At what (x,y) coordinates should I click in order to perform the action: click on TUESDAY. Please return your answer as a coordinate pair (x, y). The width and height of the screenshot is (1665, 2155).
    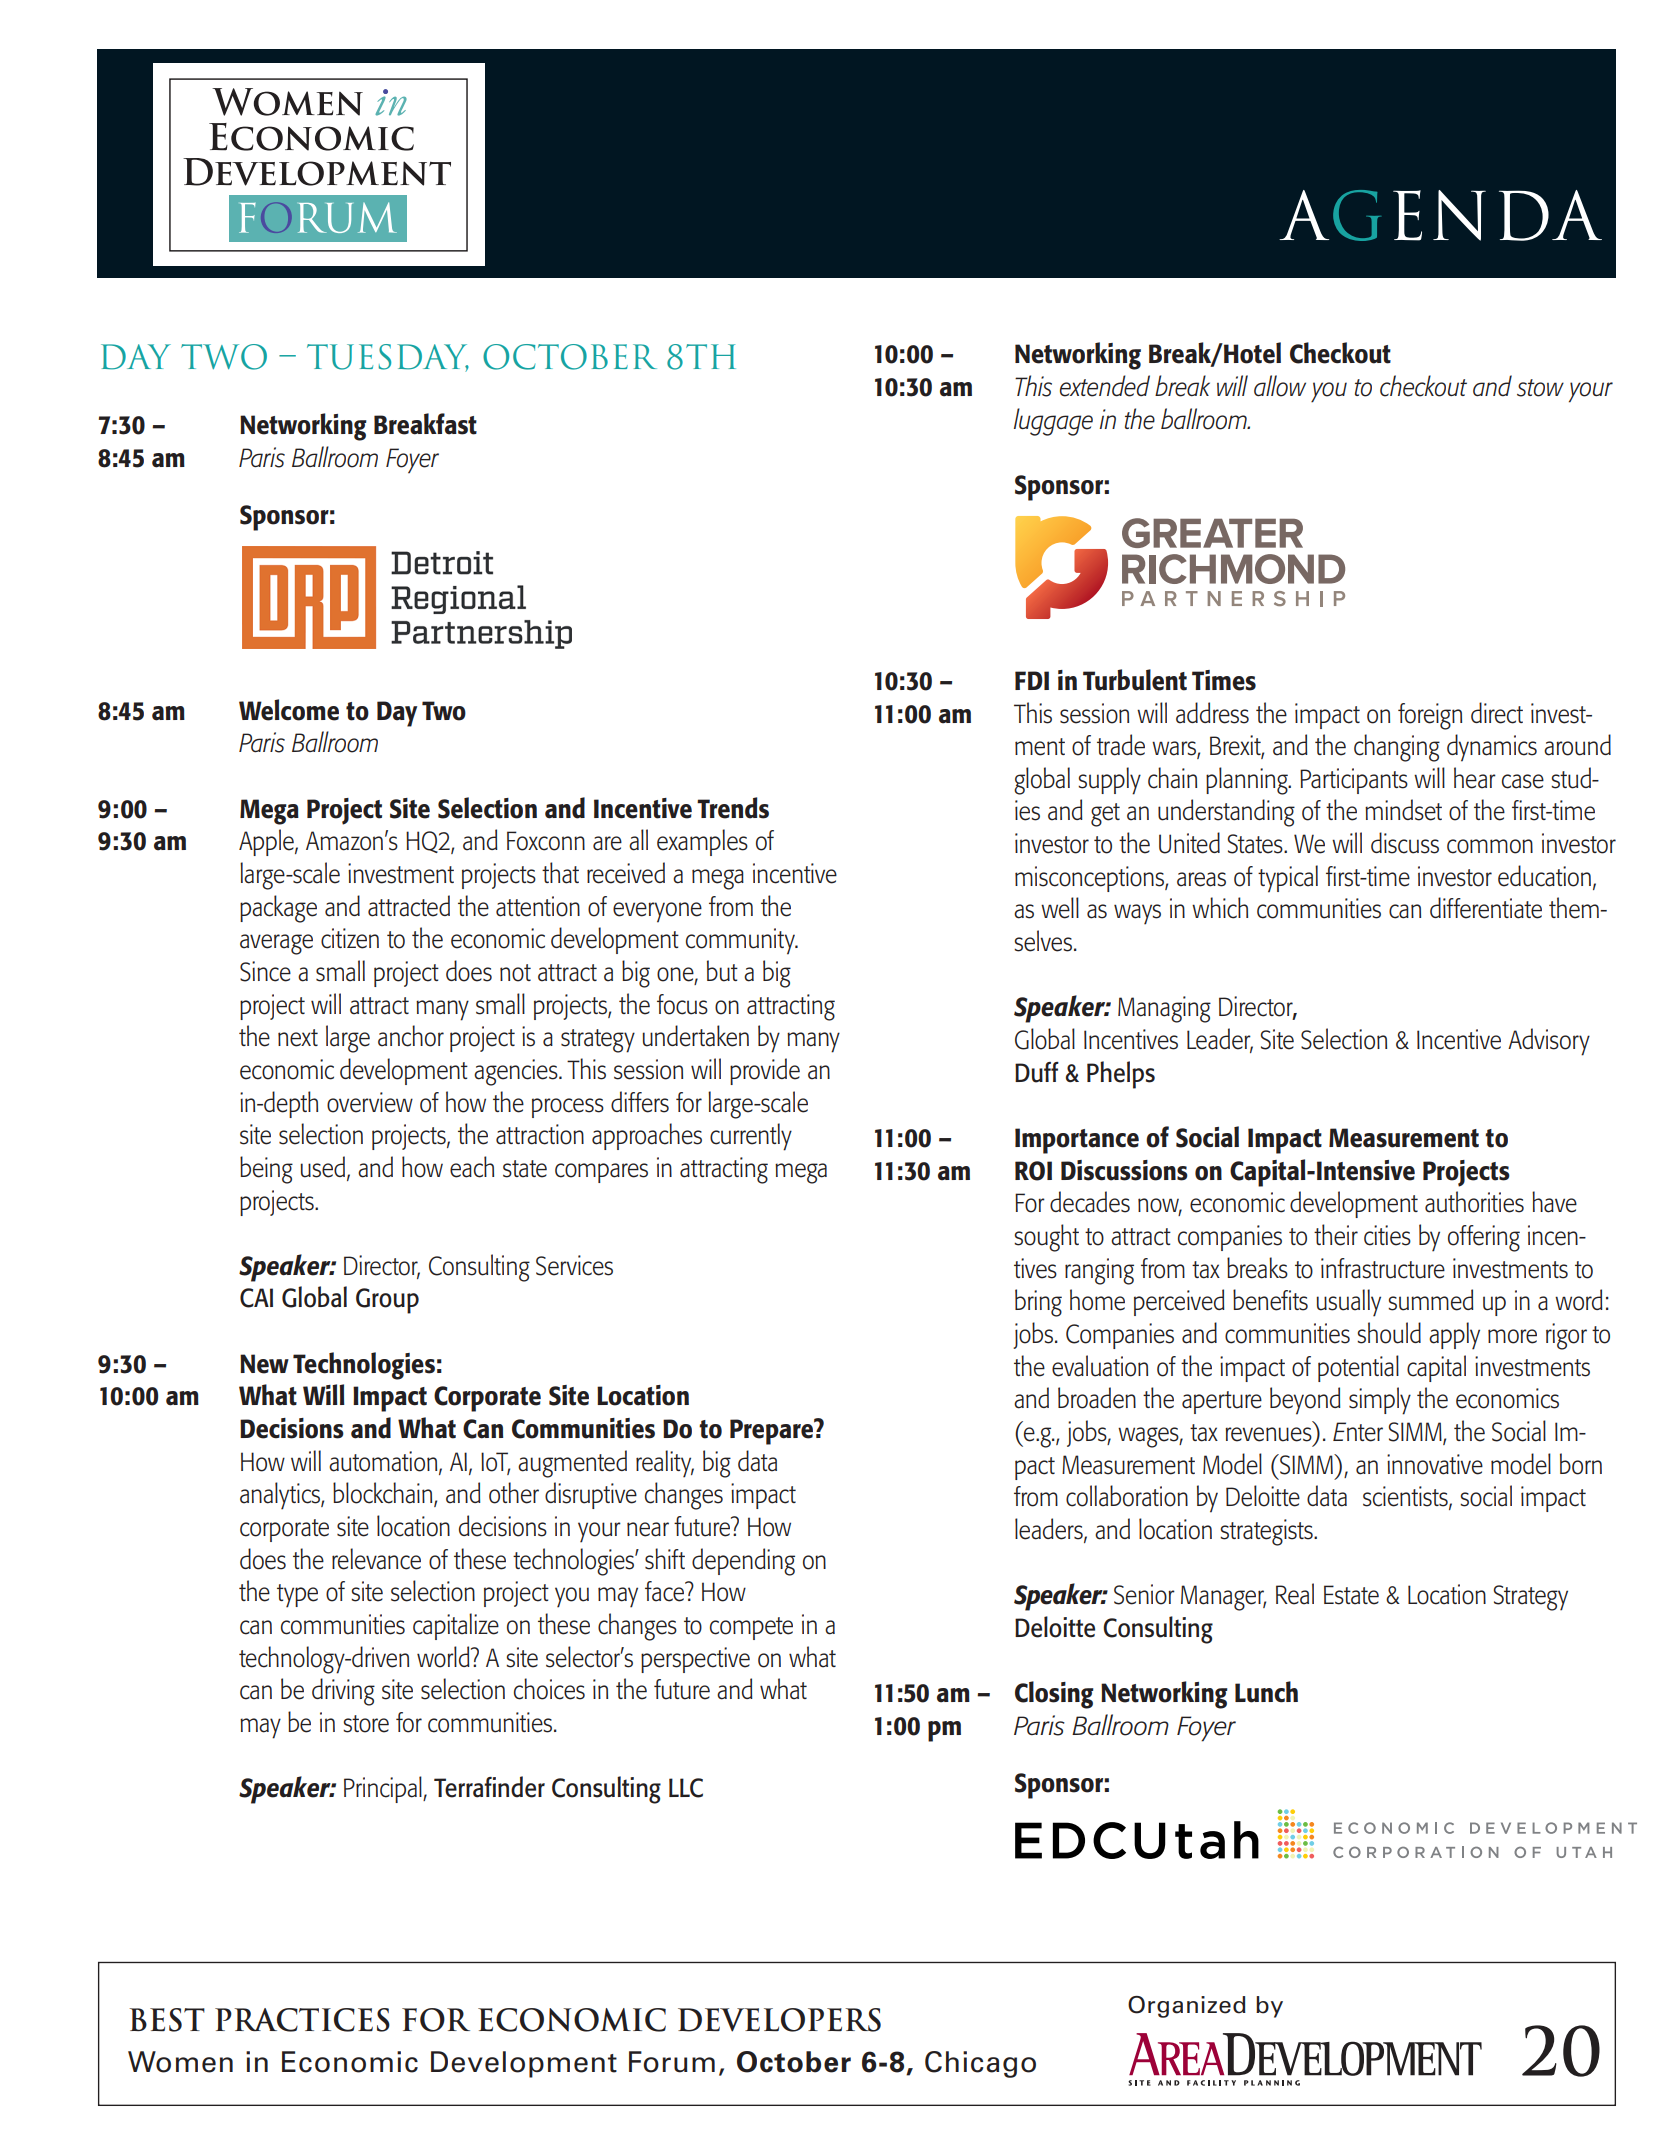
    Looking at the image, I should click on (388, 358).
